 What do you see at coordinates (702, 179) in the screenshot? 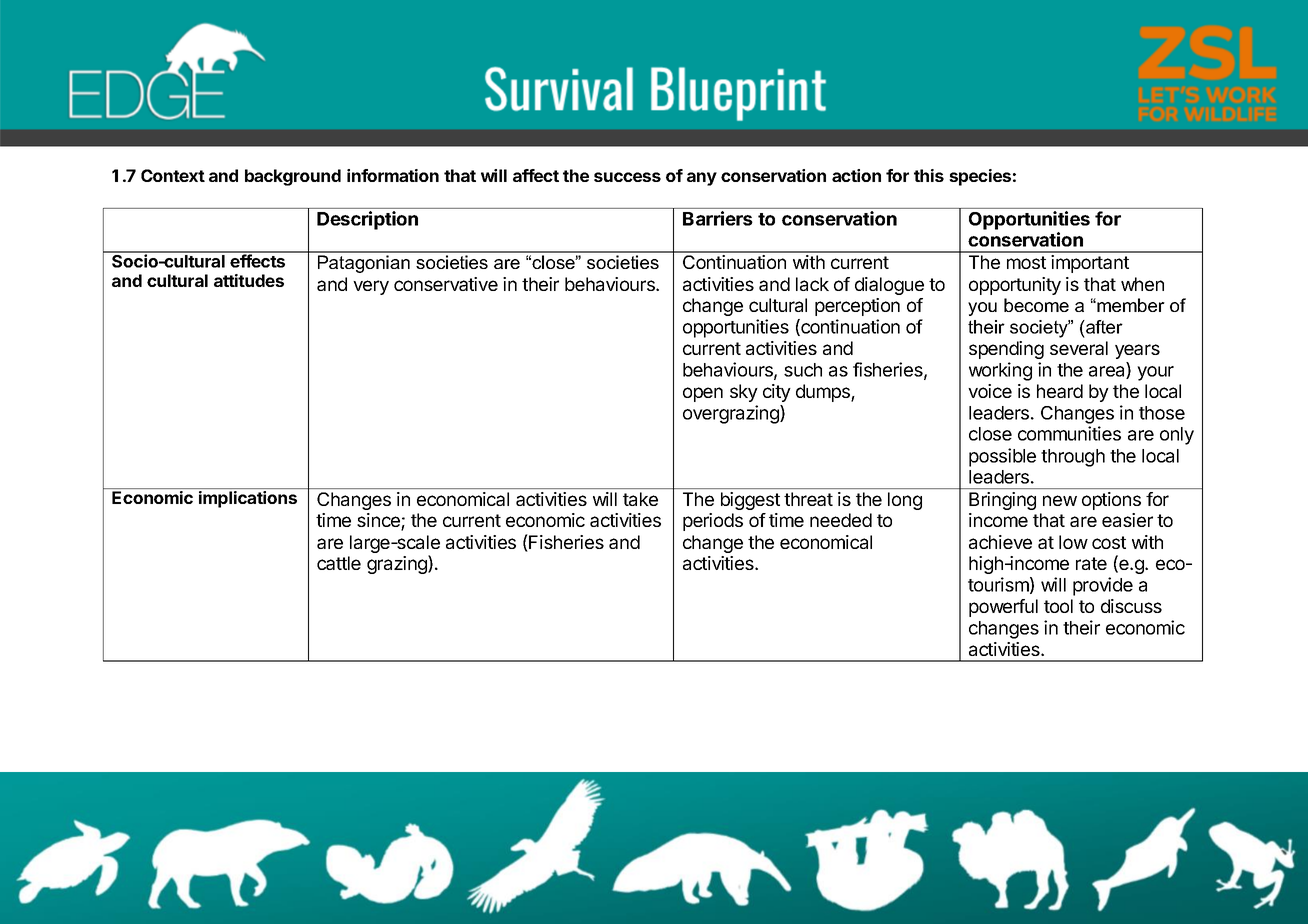
I see `any` at bounding box center [702, 179].
